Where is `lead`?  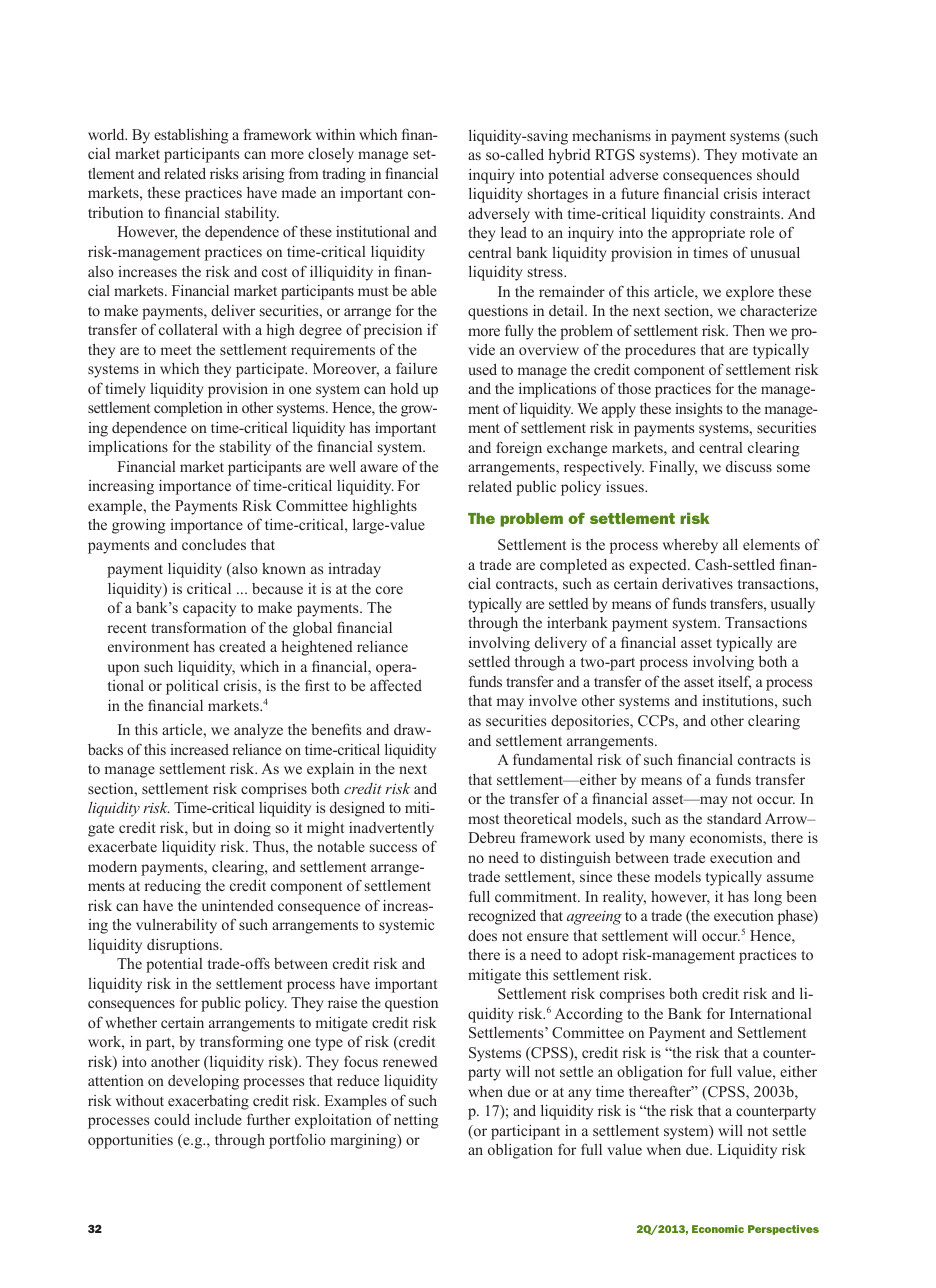
lead is located at coordinates (514, 232).
